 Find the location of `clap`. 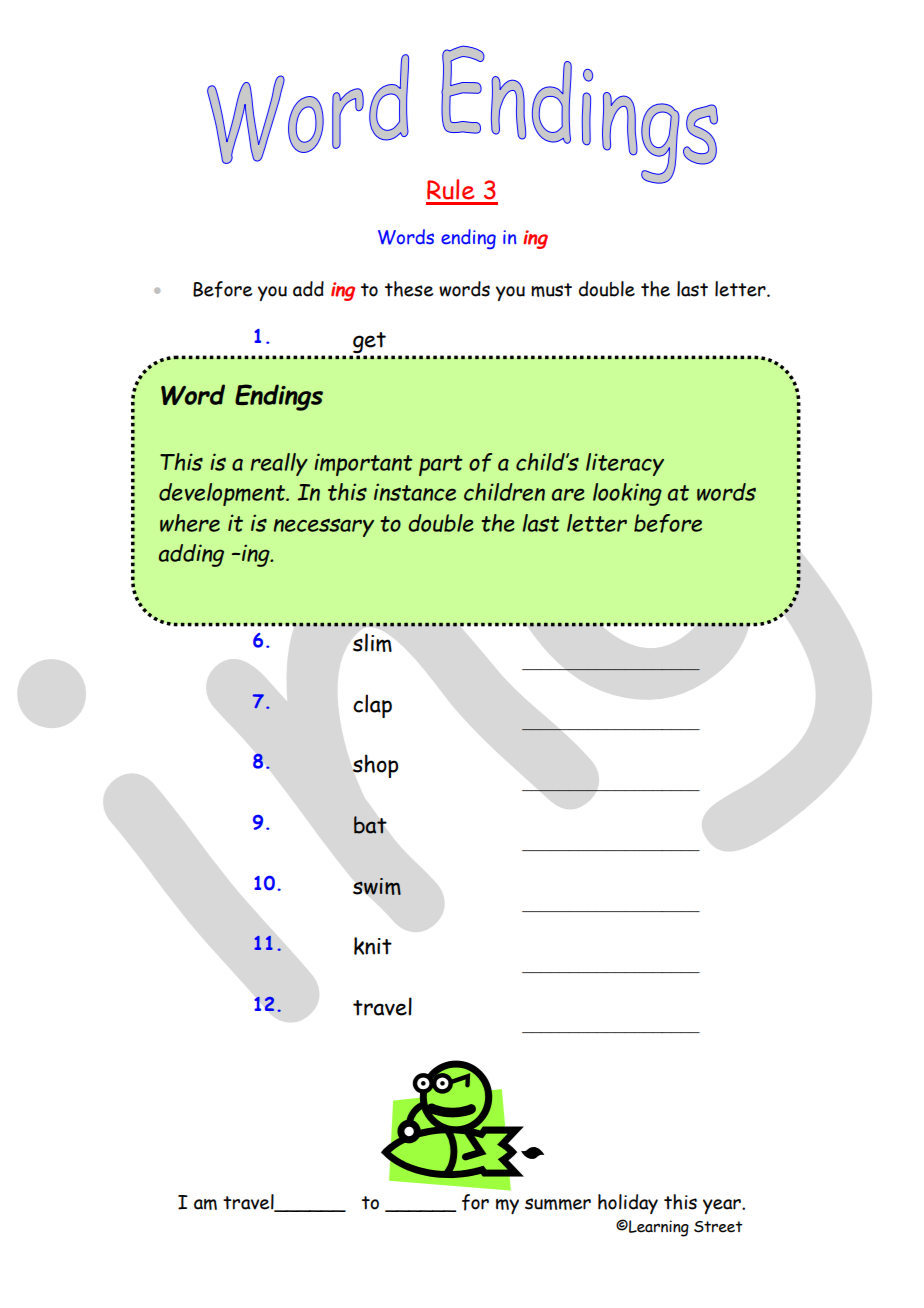

clap is located at coordinates (372, 706).
